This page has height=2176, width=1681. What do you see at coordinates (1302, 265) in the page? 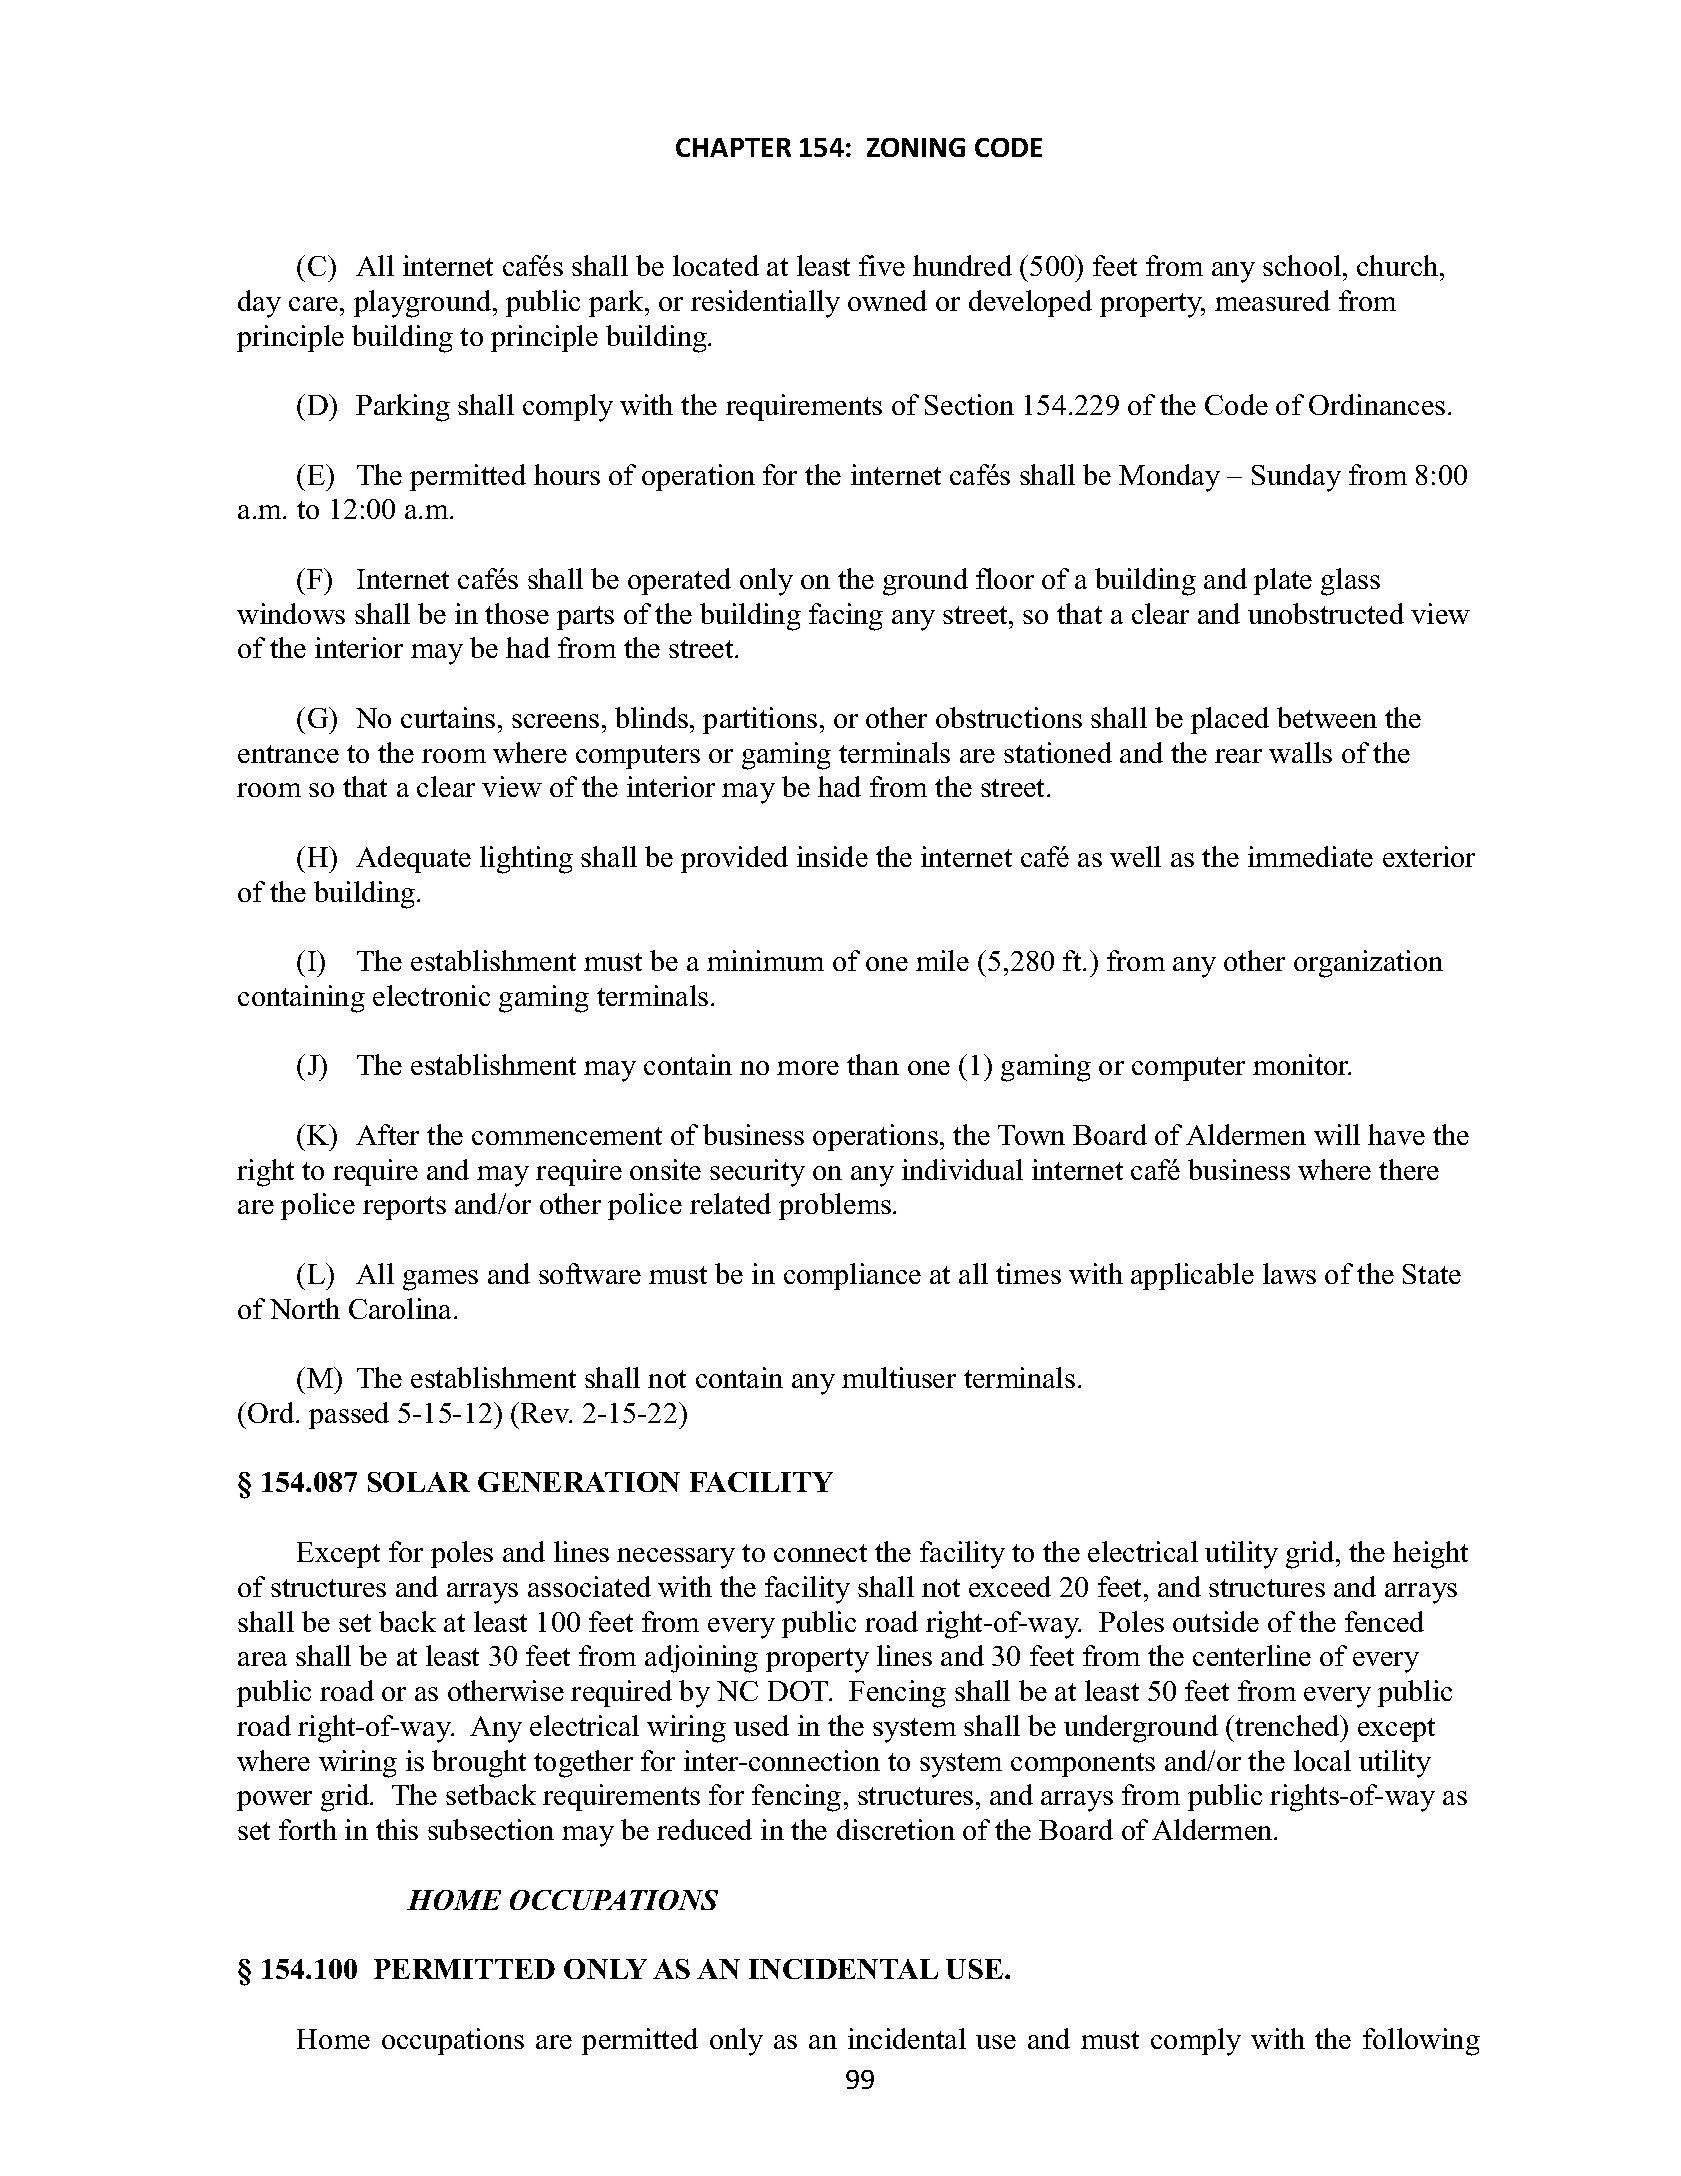
I see `school` at bounding box center [1302, 265].
